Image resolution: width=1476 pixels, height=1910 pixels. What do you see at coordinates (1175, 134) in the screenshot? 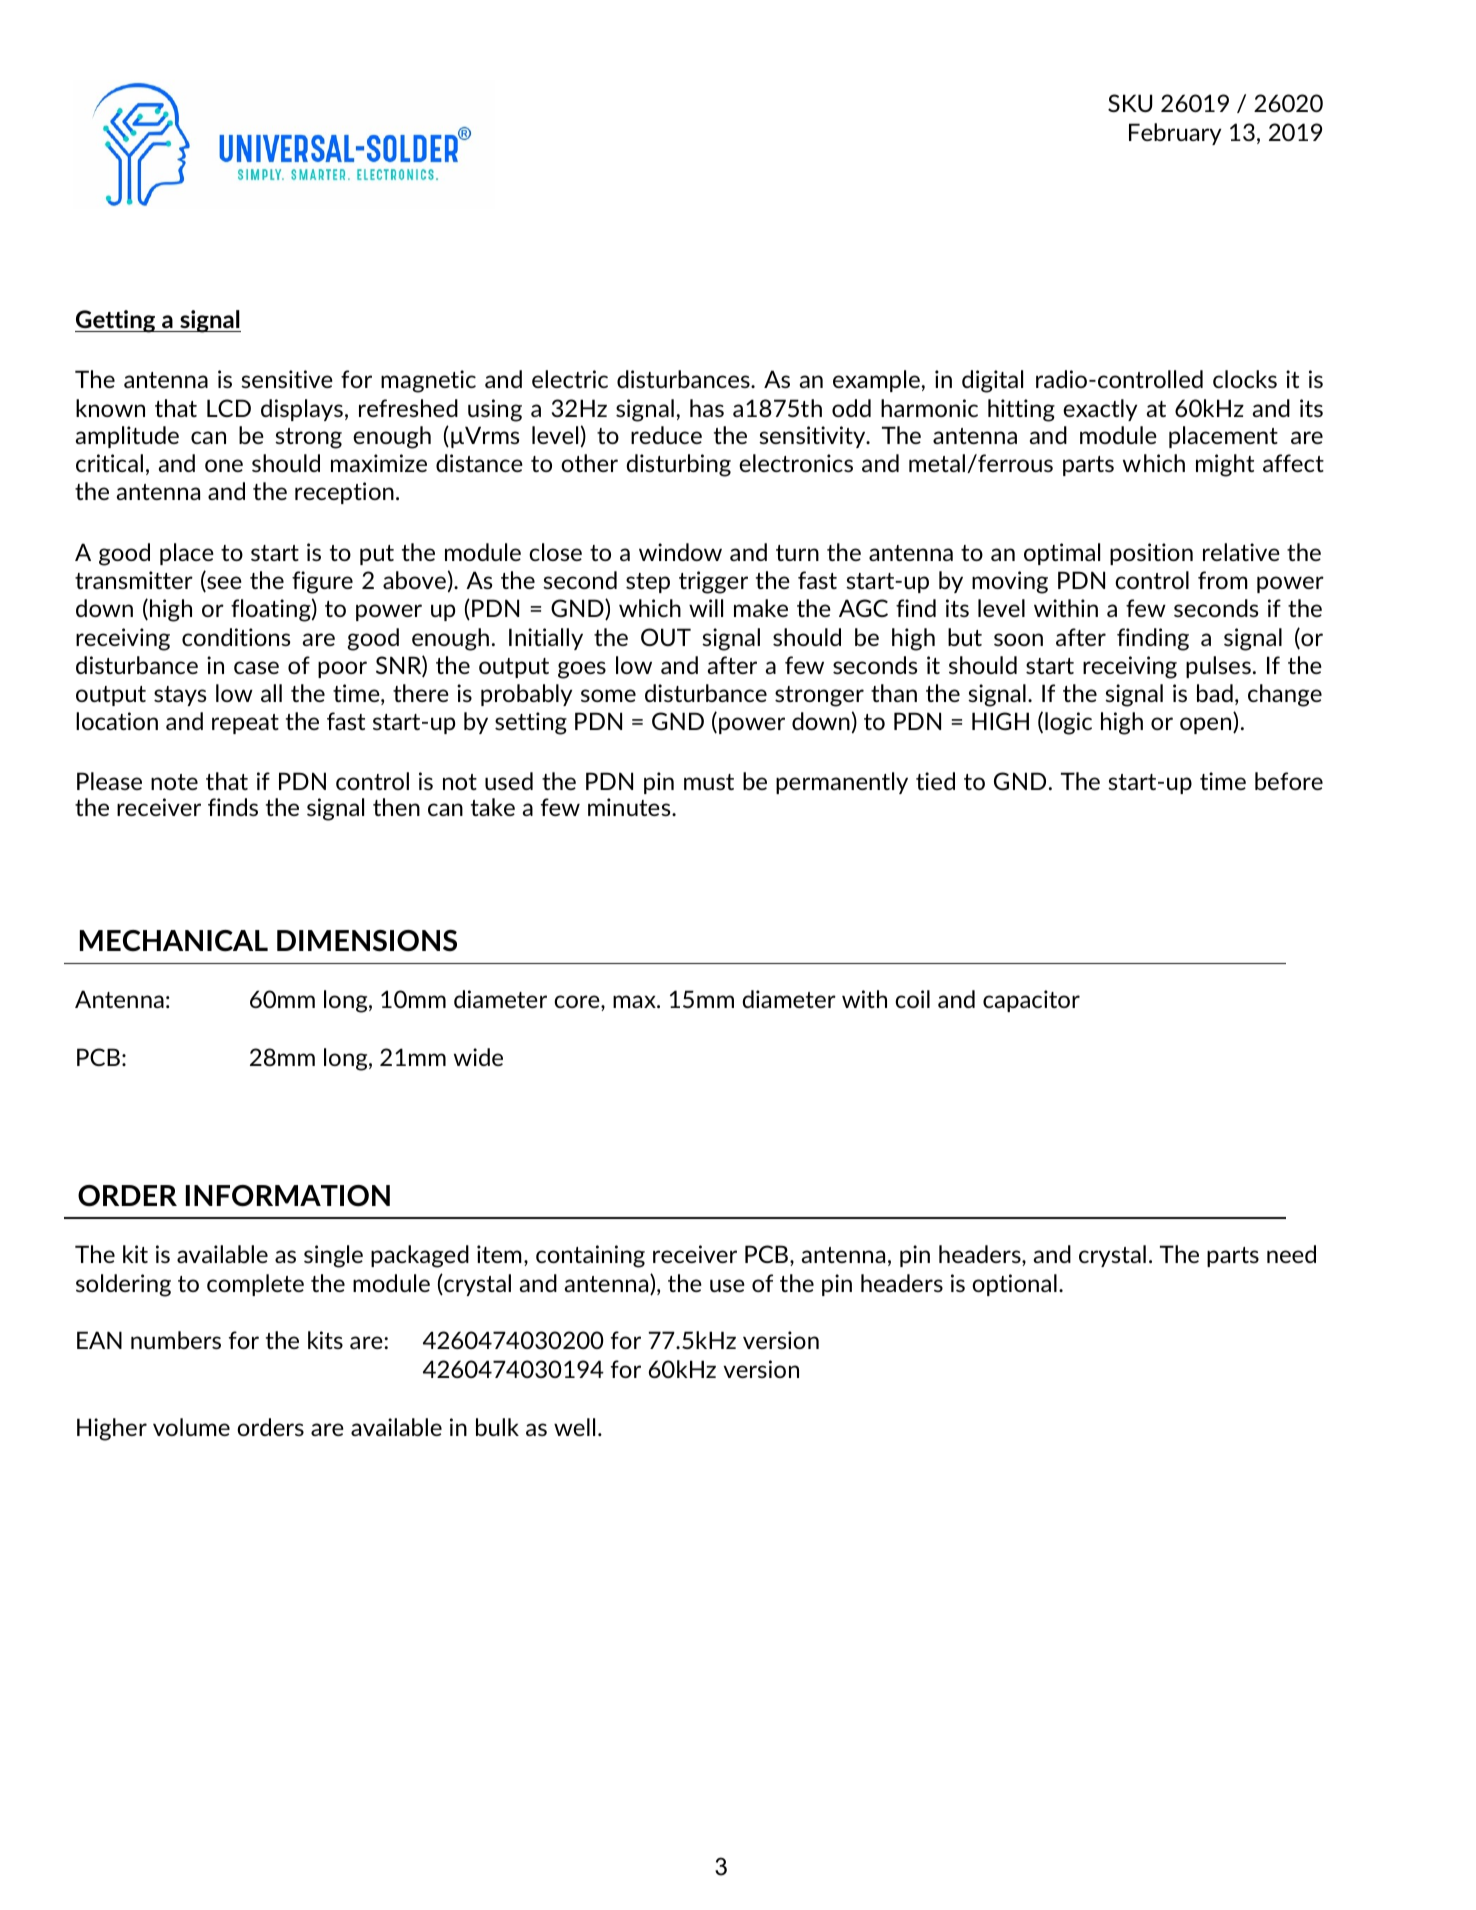
I see `February` at bounding box center [1175, 134].
